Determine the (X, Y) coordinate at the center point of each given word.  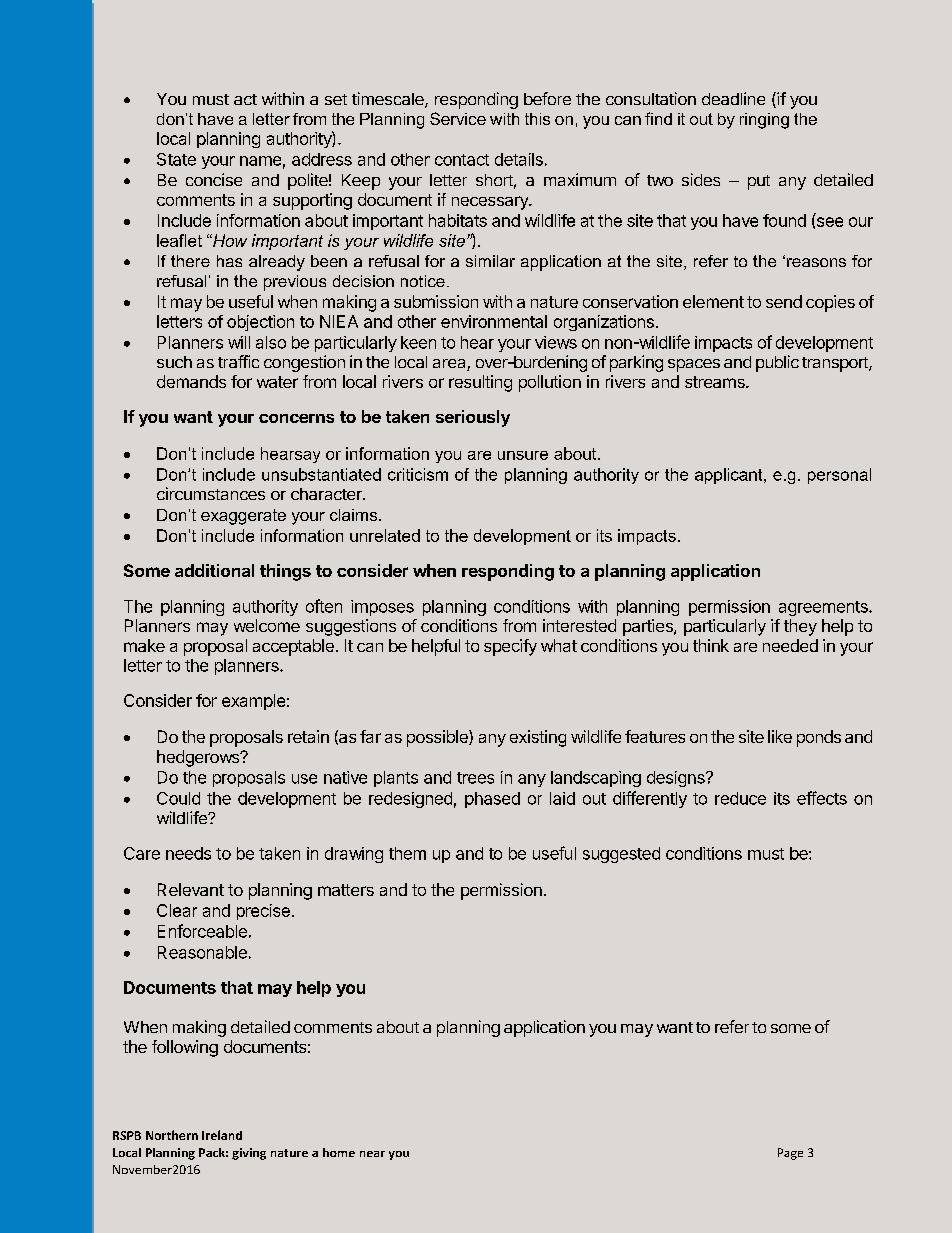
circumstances (211, 493)
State (176, 159)
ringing (764, 121)
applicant (730, 476)
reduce (740, 798)
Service (458, 118)
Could (178, 798)
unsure (523, 455)
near (372, 1154)
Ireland (222, 1135)
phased (492, 800)
